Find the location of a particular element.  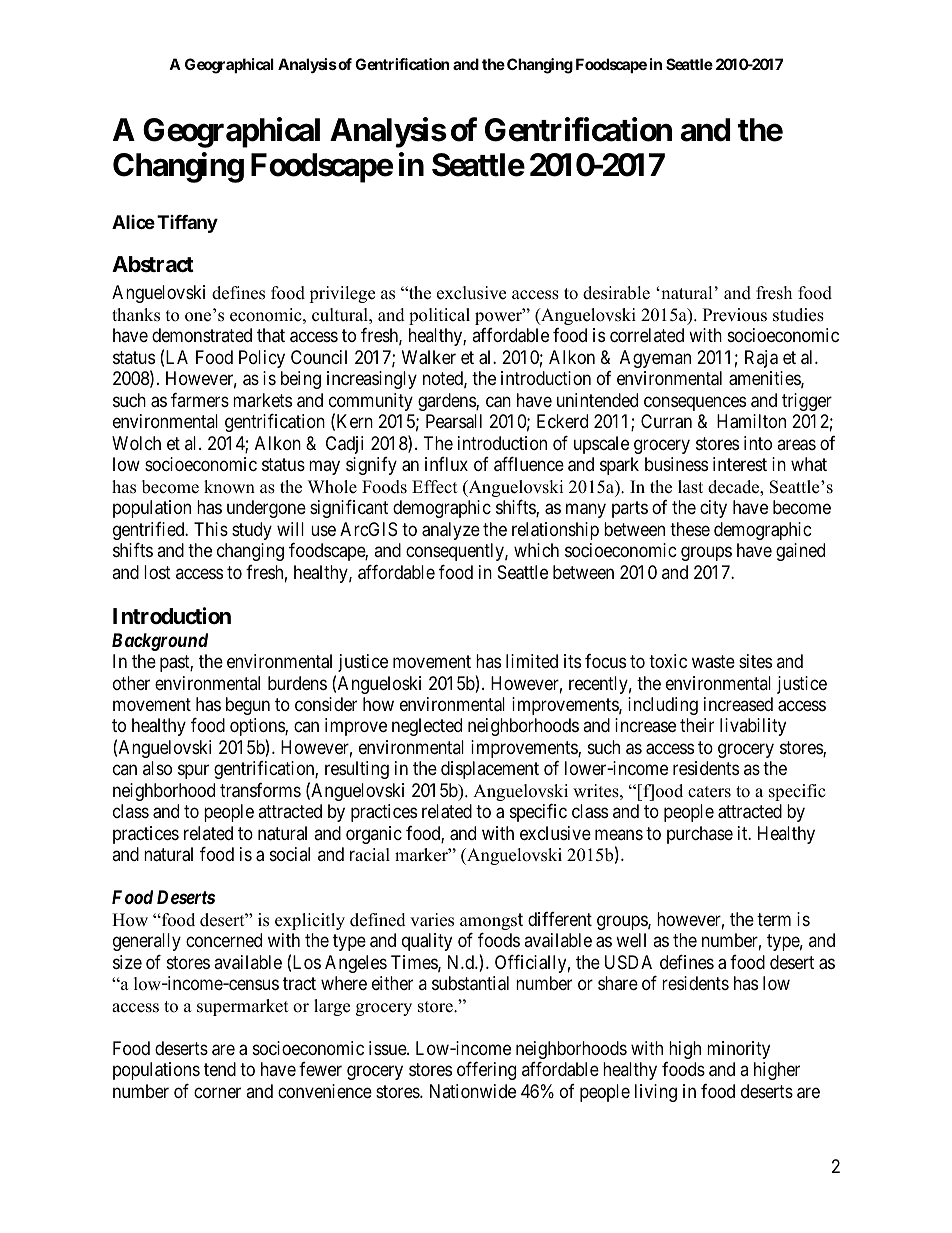

political is located at coordinates (439, 316).
